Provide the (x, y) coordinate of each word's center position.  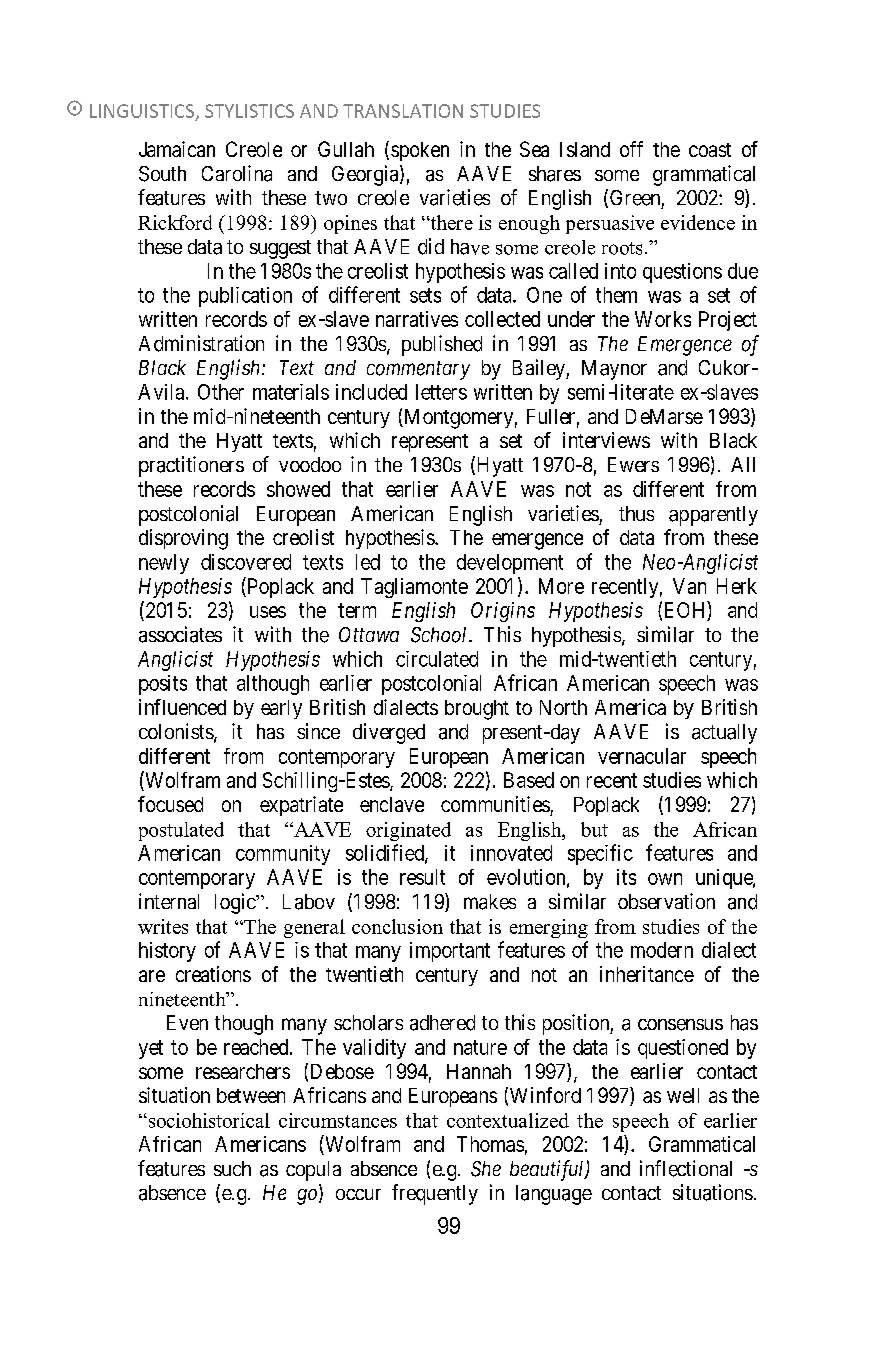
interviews (606, 440)
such (232, 1168)
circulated (437, 659)
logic (236, 903)
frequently (435, 1194)
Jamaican (177, 149)
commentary (418, 370)
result (422, 877)
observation (666, 901)
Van (689, 586)
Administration (201, 343)
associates (180, 634)
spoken (420, 151)
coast (710, 150)
